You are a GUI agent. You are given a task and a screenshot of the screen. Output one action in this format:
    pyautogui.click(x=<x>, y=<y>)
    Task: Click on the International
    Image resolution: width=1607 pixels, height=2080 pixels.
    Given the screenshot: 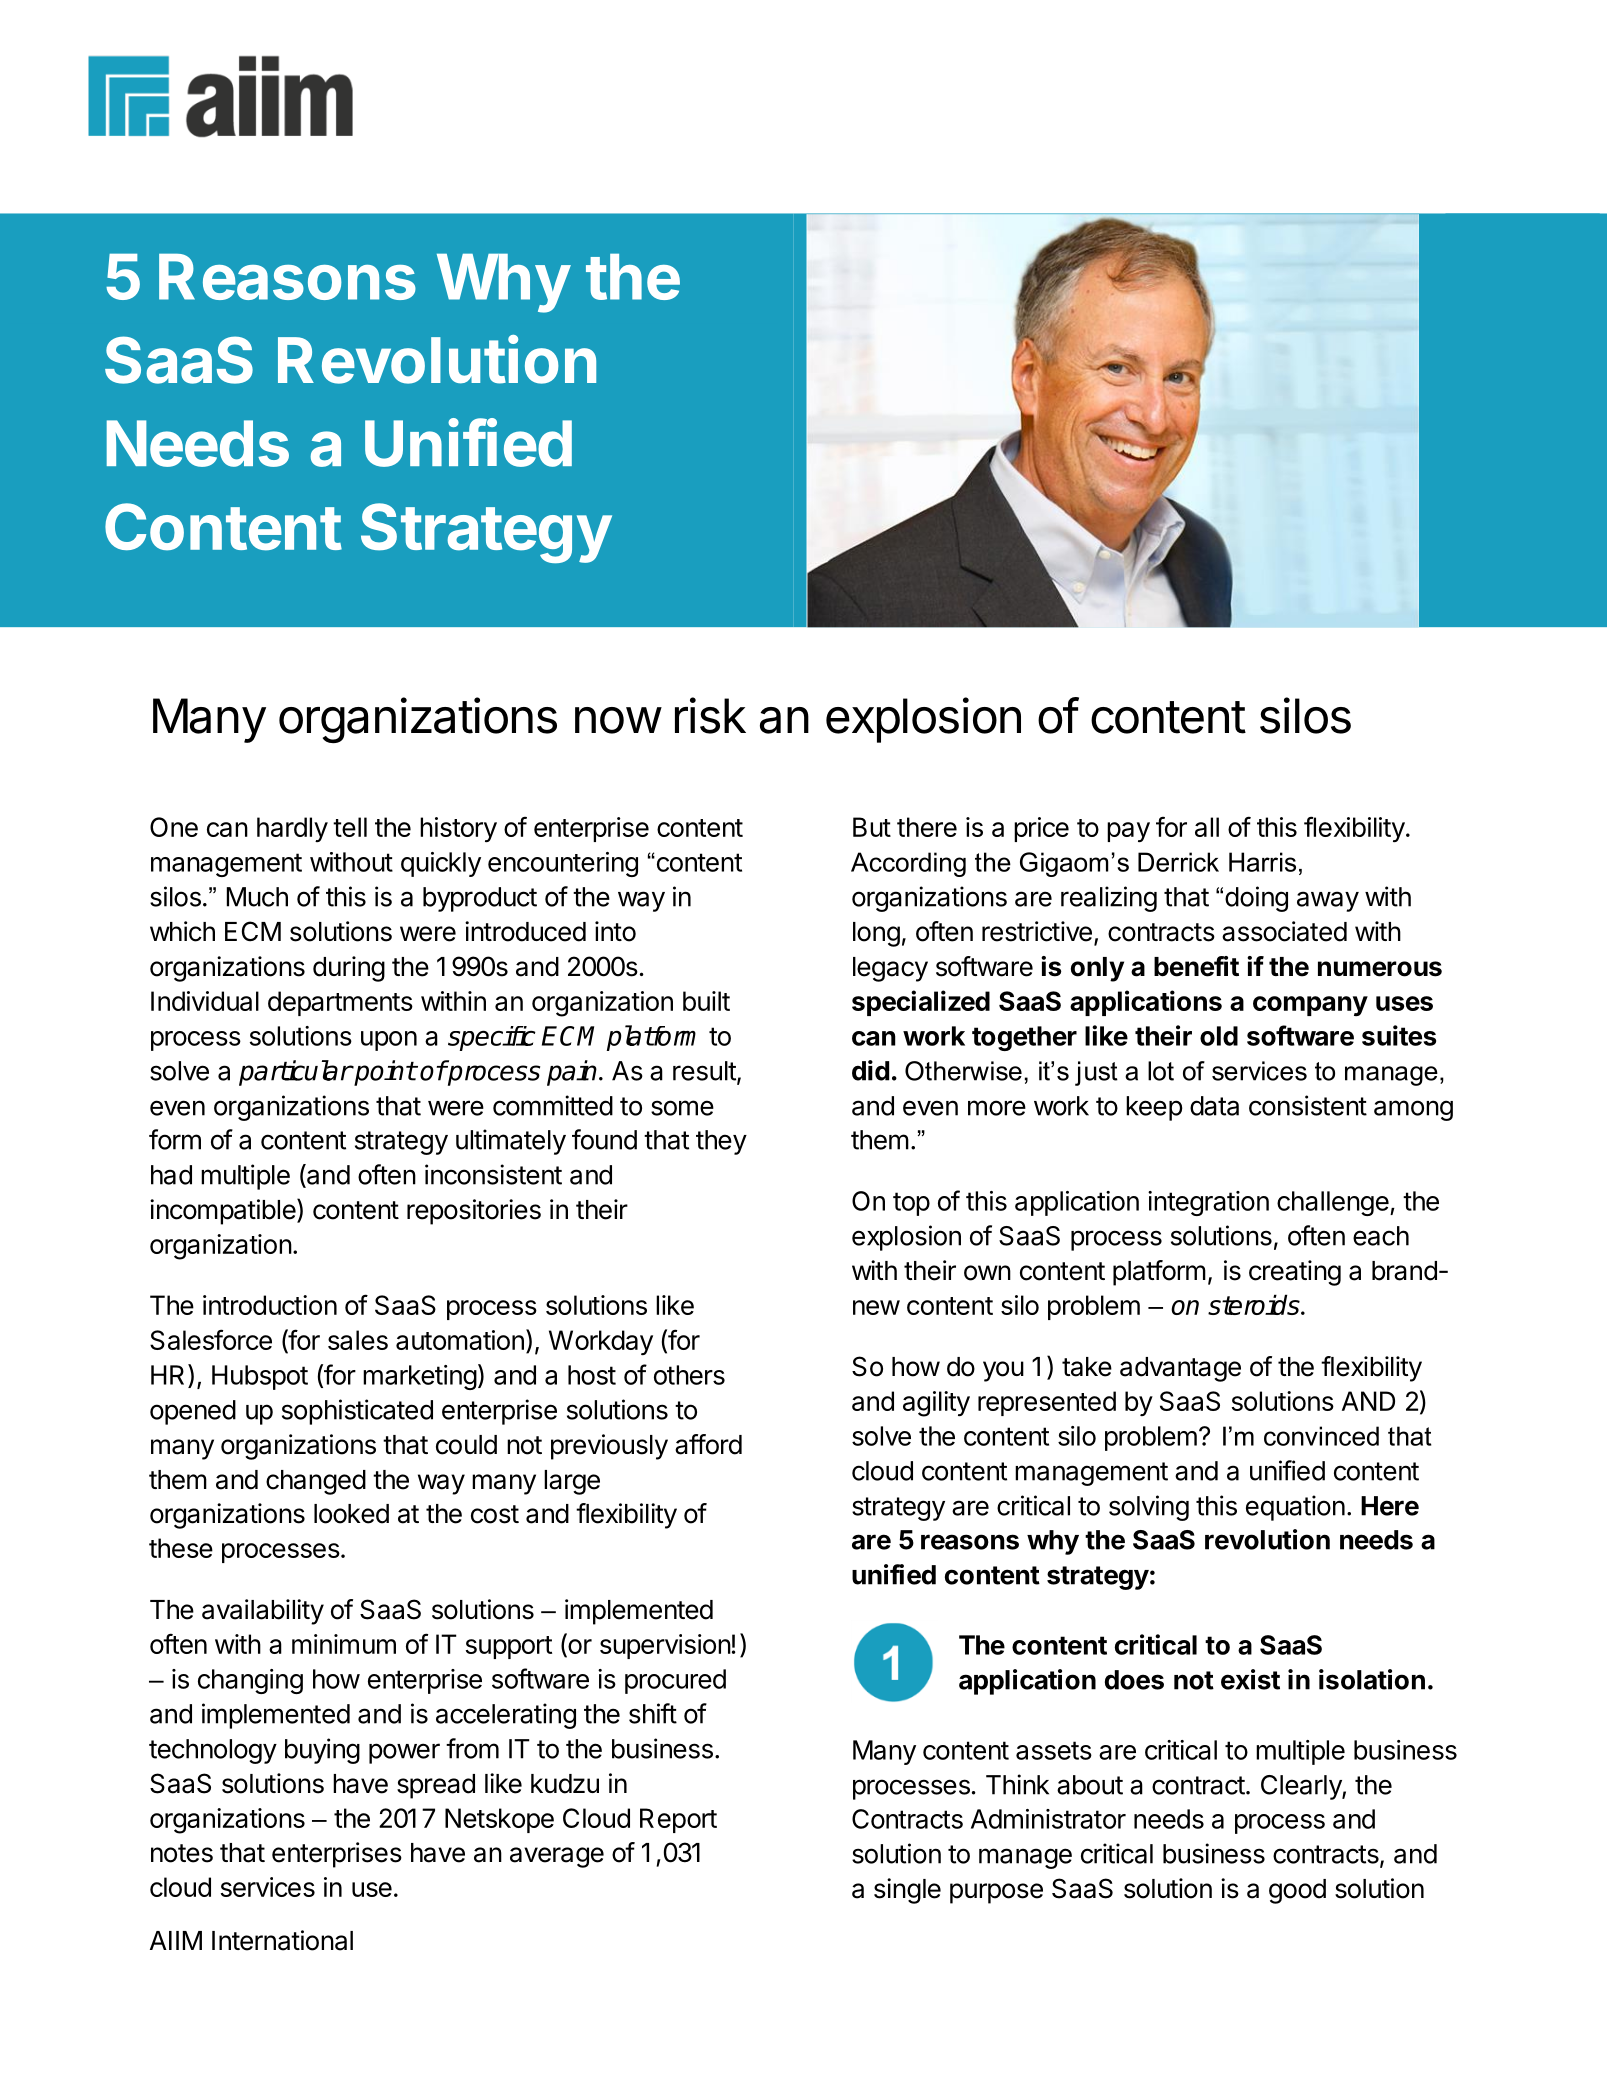 What is the action you would take?
    pyautogui.click(x=282, y=1940)
